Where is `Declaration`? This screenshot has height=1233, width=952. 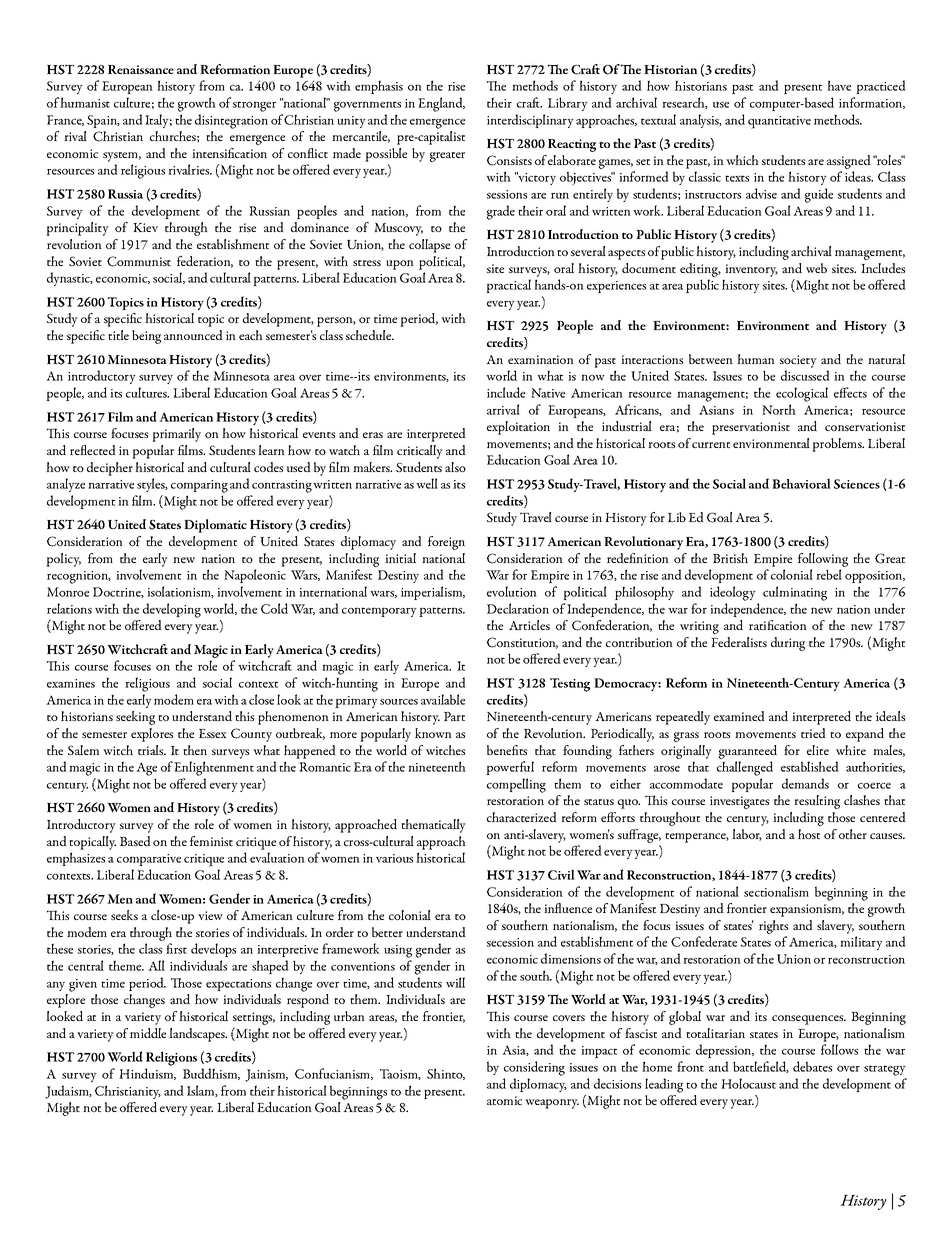 Declaration is located at coordinates (518, 608).
